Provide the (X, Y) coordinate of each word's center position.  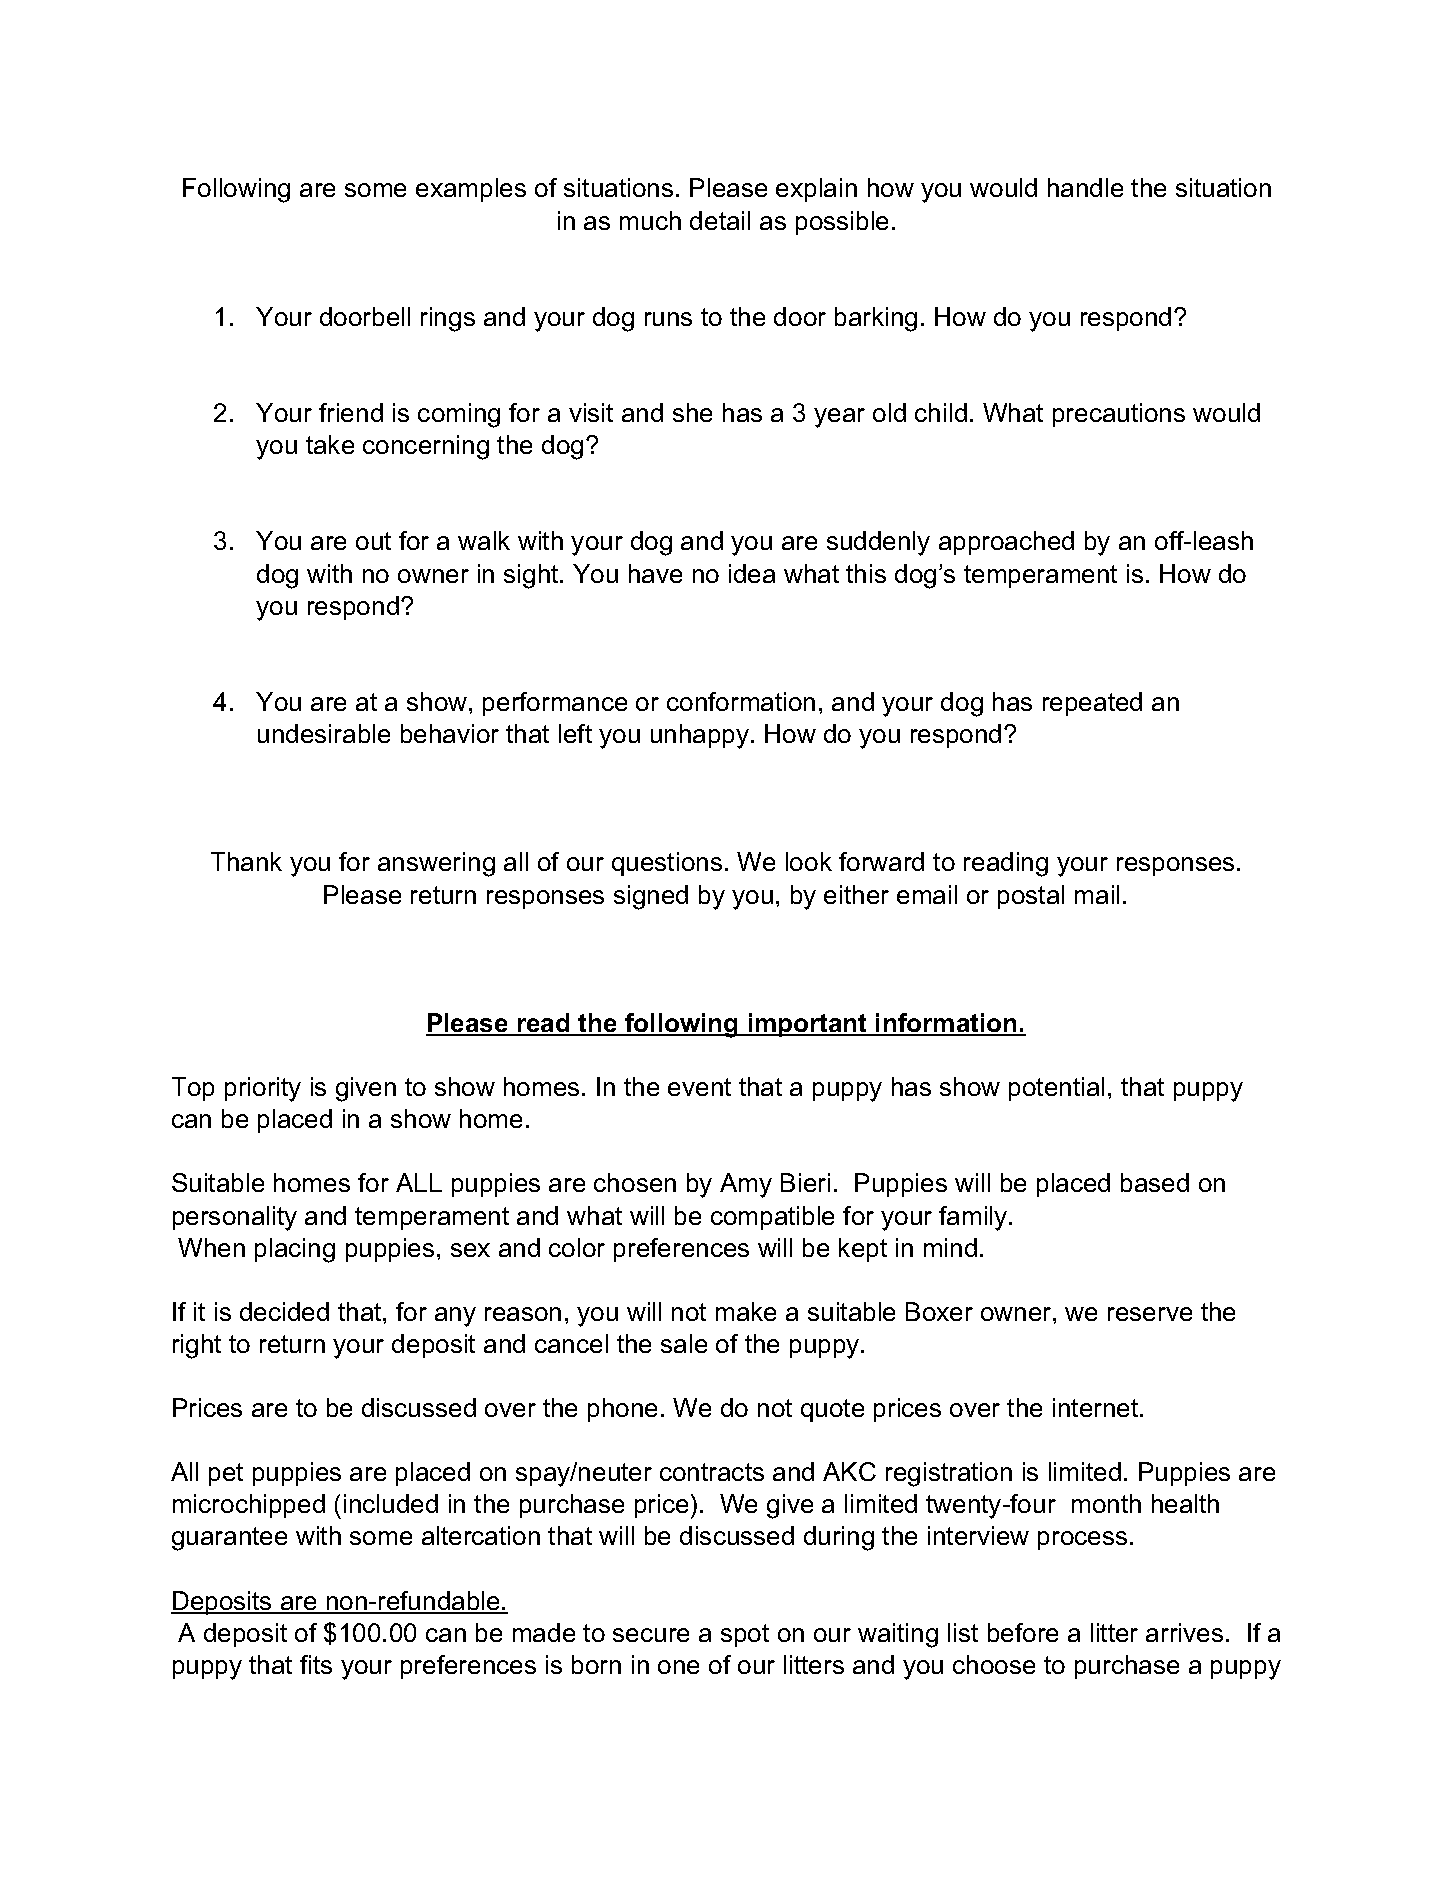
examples (471, 190)
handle (1085, 187)
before (1023, 1632)
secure (651, 1635)
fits (316, 1664)
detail (720, 220)
